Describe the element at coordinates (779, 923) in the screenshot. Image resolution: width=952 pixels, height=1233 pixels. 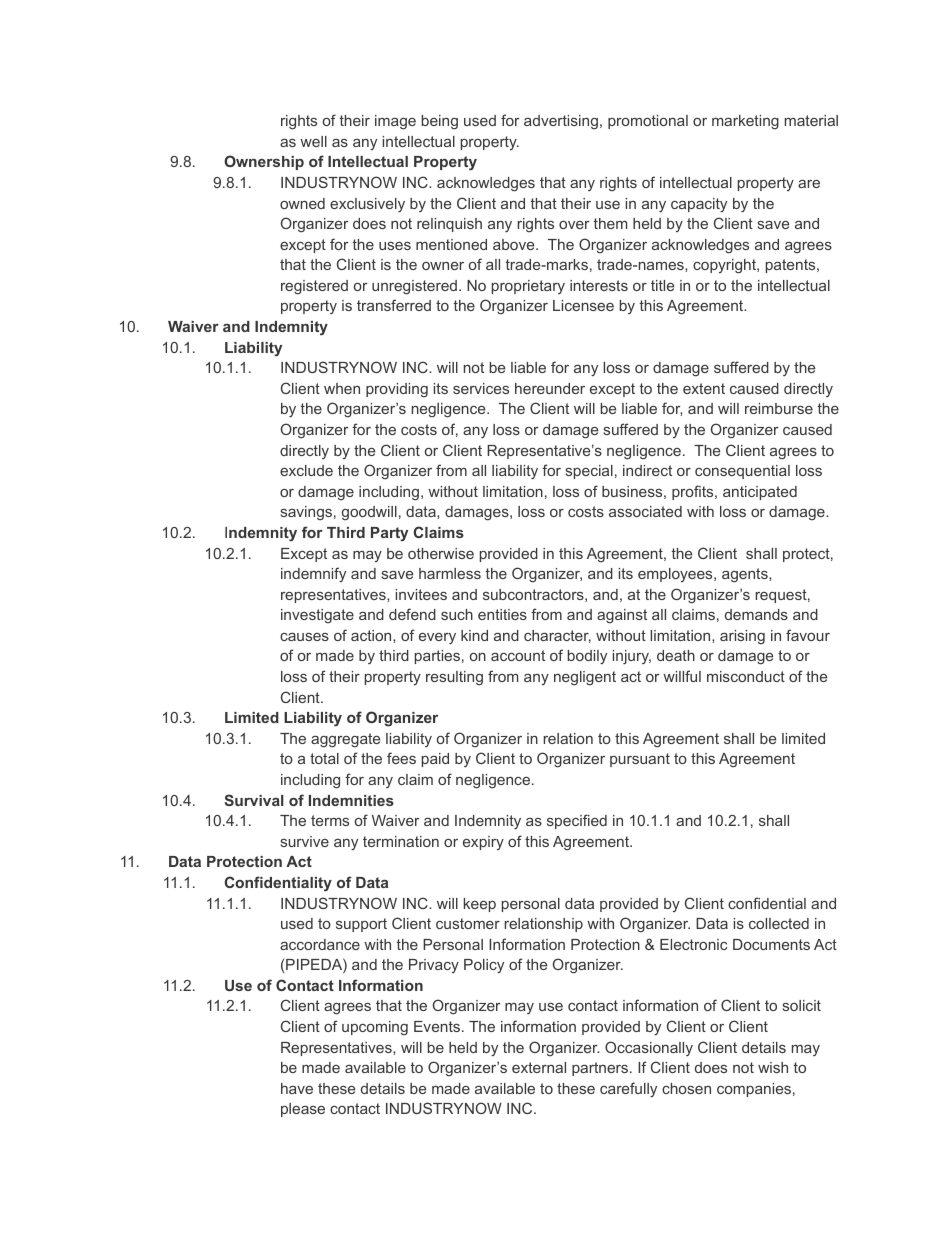
I see `collected` at that location.
